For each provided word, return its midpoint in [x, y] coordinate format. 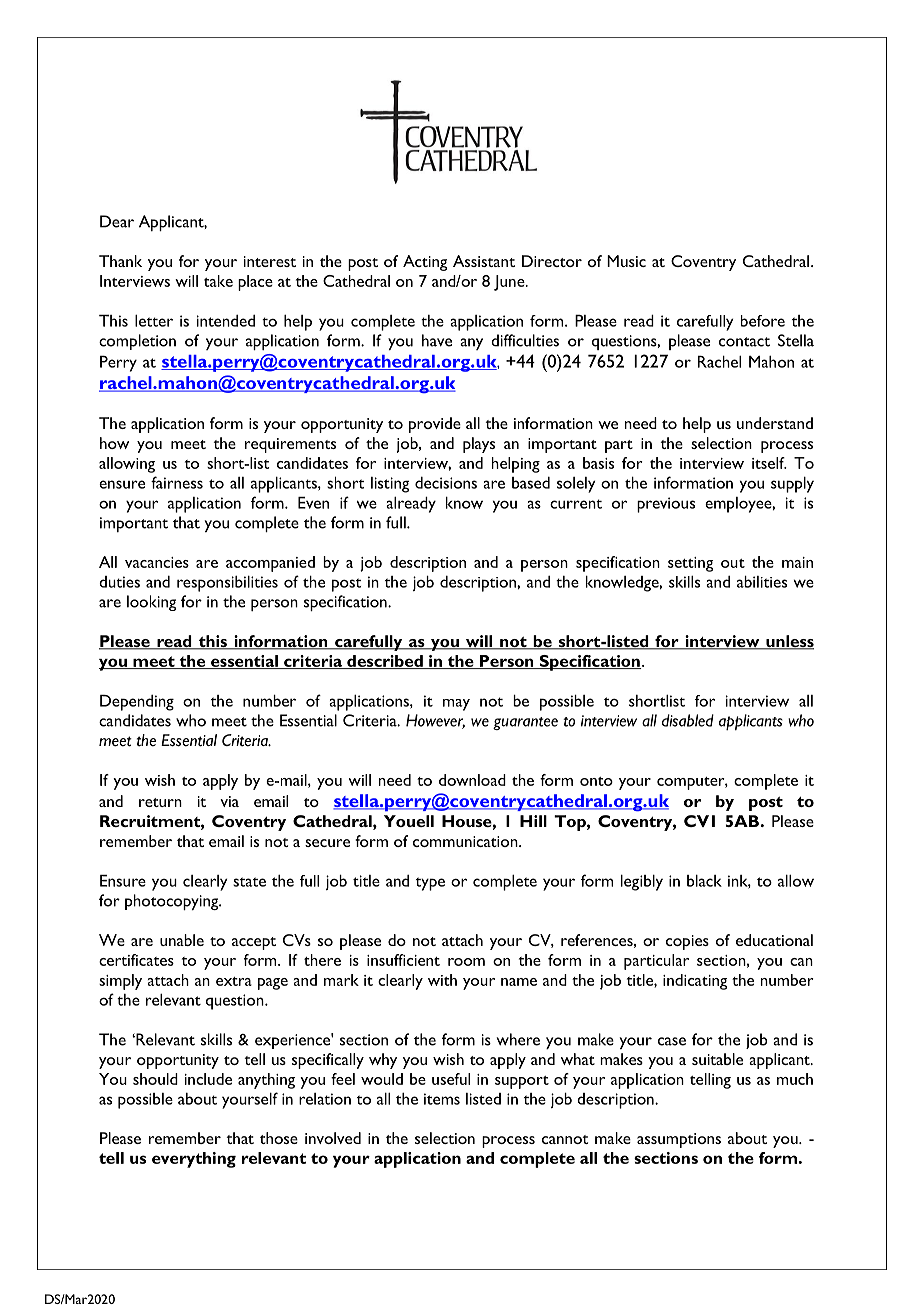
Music [626, 261]
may [456, 705]
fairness [177, 482]
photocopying [173, 902]
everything [194, 1160]
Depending [137, 703]
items [442, 1099]
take [218, 281]
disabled [688, 720]
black [704, 881]
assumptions [679, 1140]
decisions [446, 483]
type [430, 884]
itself [769, 463]
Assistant [484, 261]
